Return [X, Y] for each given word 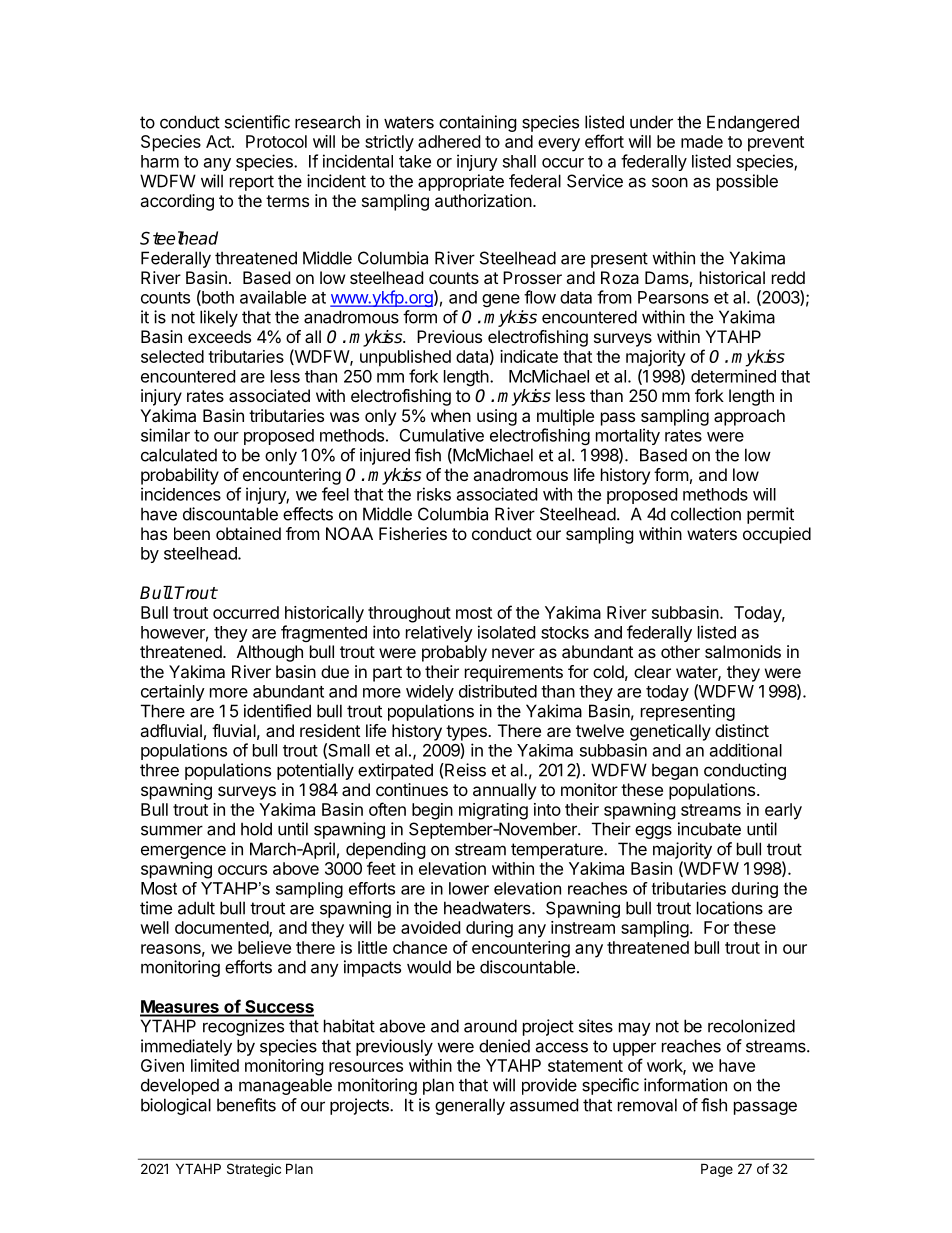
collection [706, 514]
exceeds [219, 336]
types [467, 733]
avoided [430, 927]
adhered [449, 141]
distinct [742, 730]
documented [222, 929]
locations [730, 908]
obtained [248, 533]
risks [434, 494]
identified [277, 711]
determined [733, 376]
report [252, 183]
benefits [246, 1105]
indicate [529, 356]
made [702, 141]
